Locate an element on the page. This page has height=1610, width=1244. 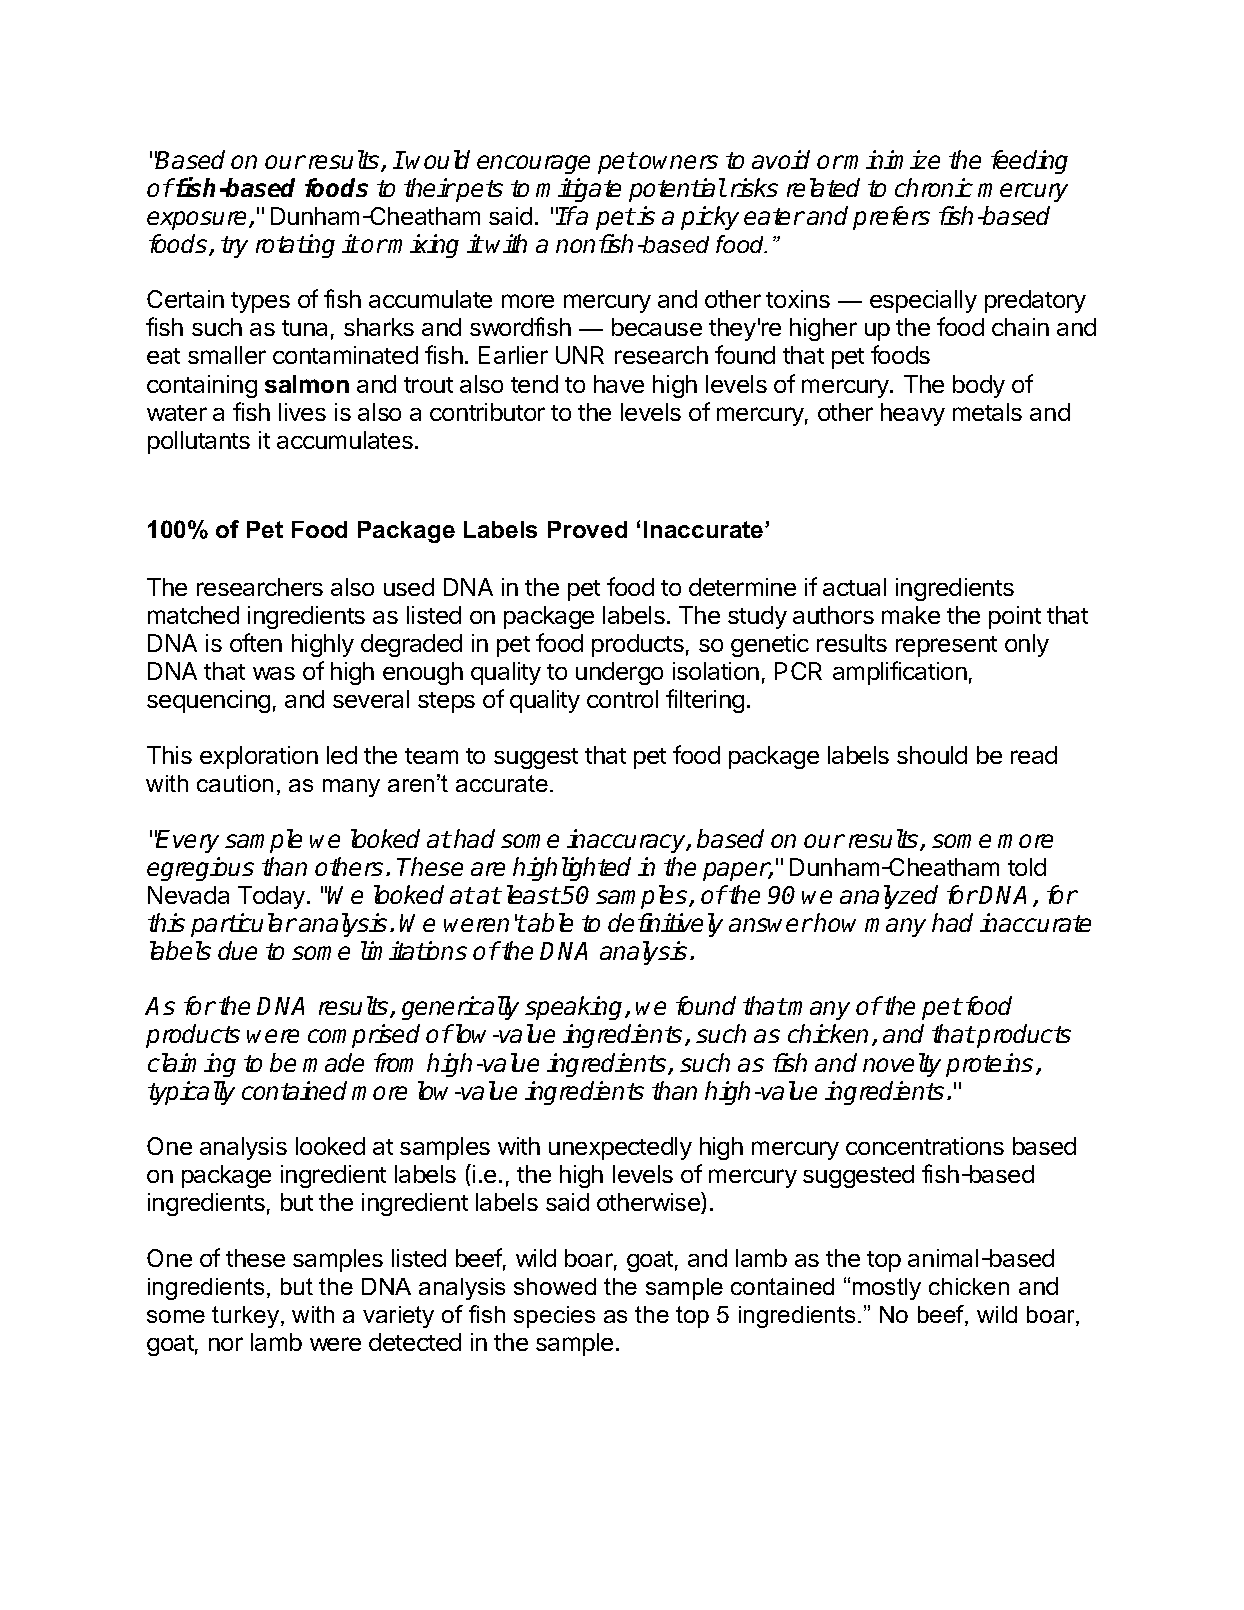
chronic is located at coordinates (934, 187).
